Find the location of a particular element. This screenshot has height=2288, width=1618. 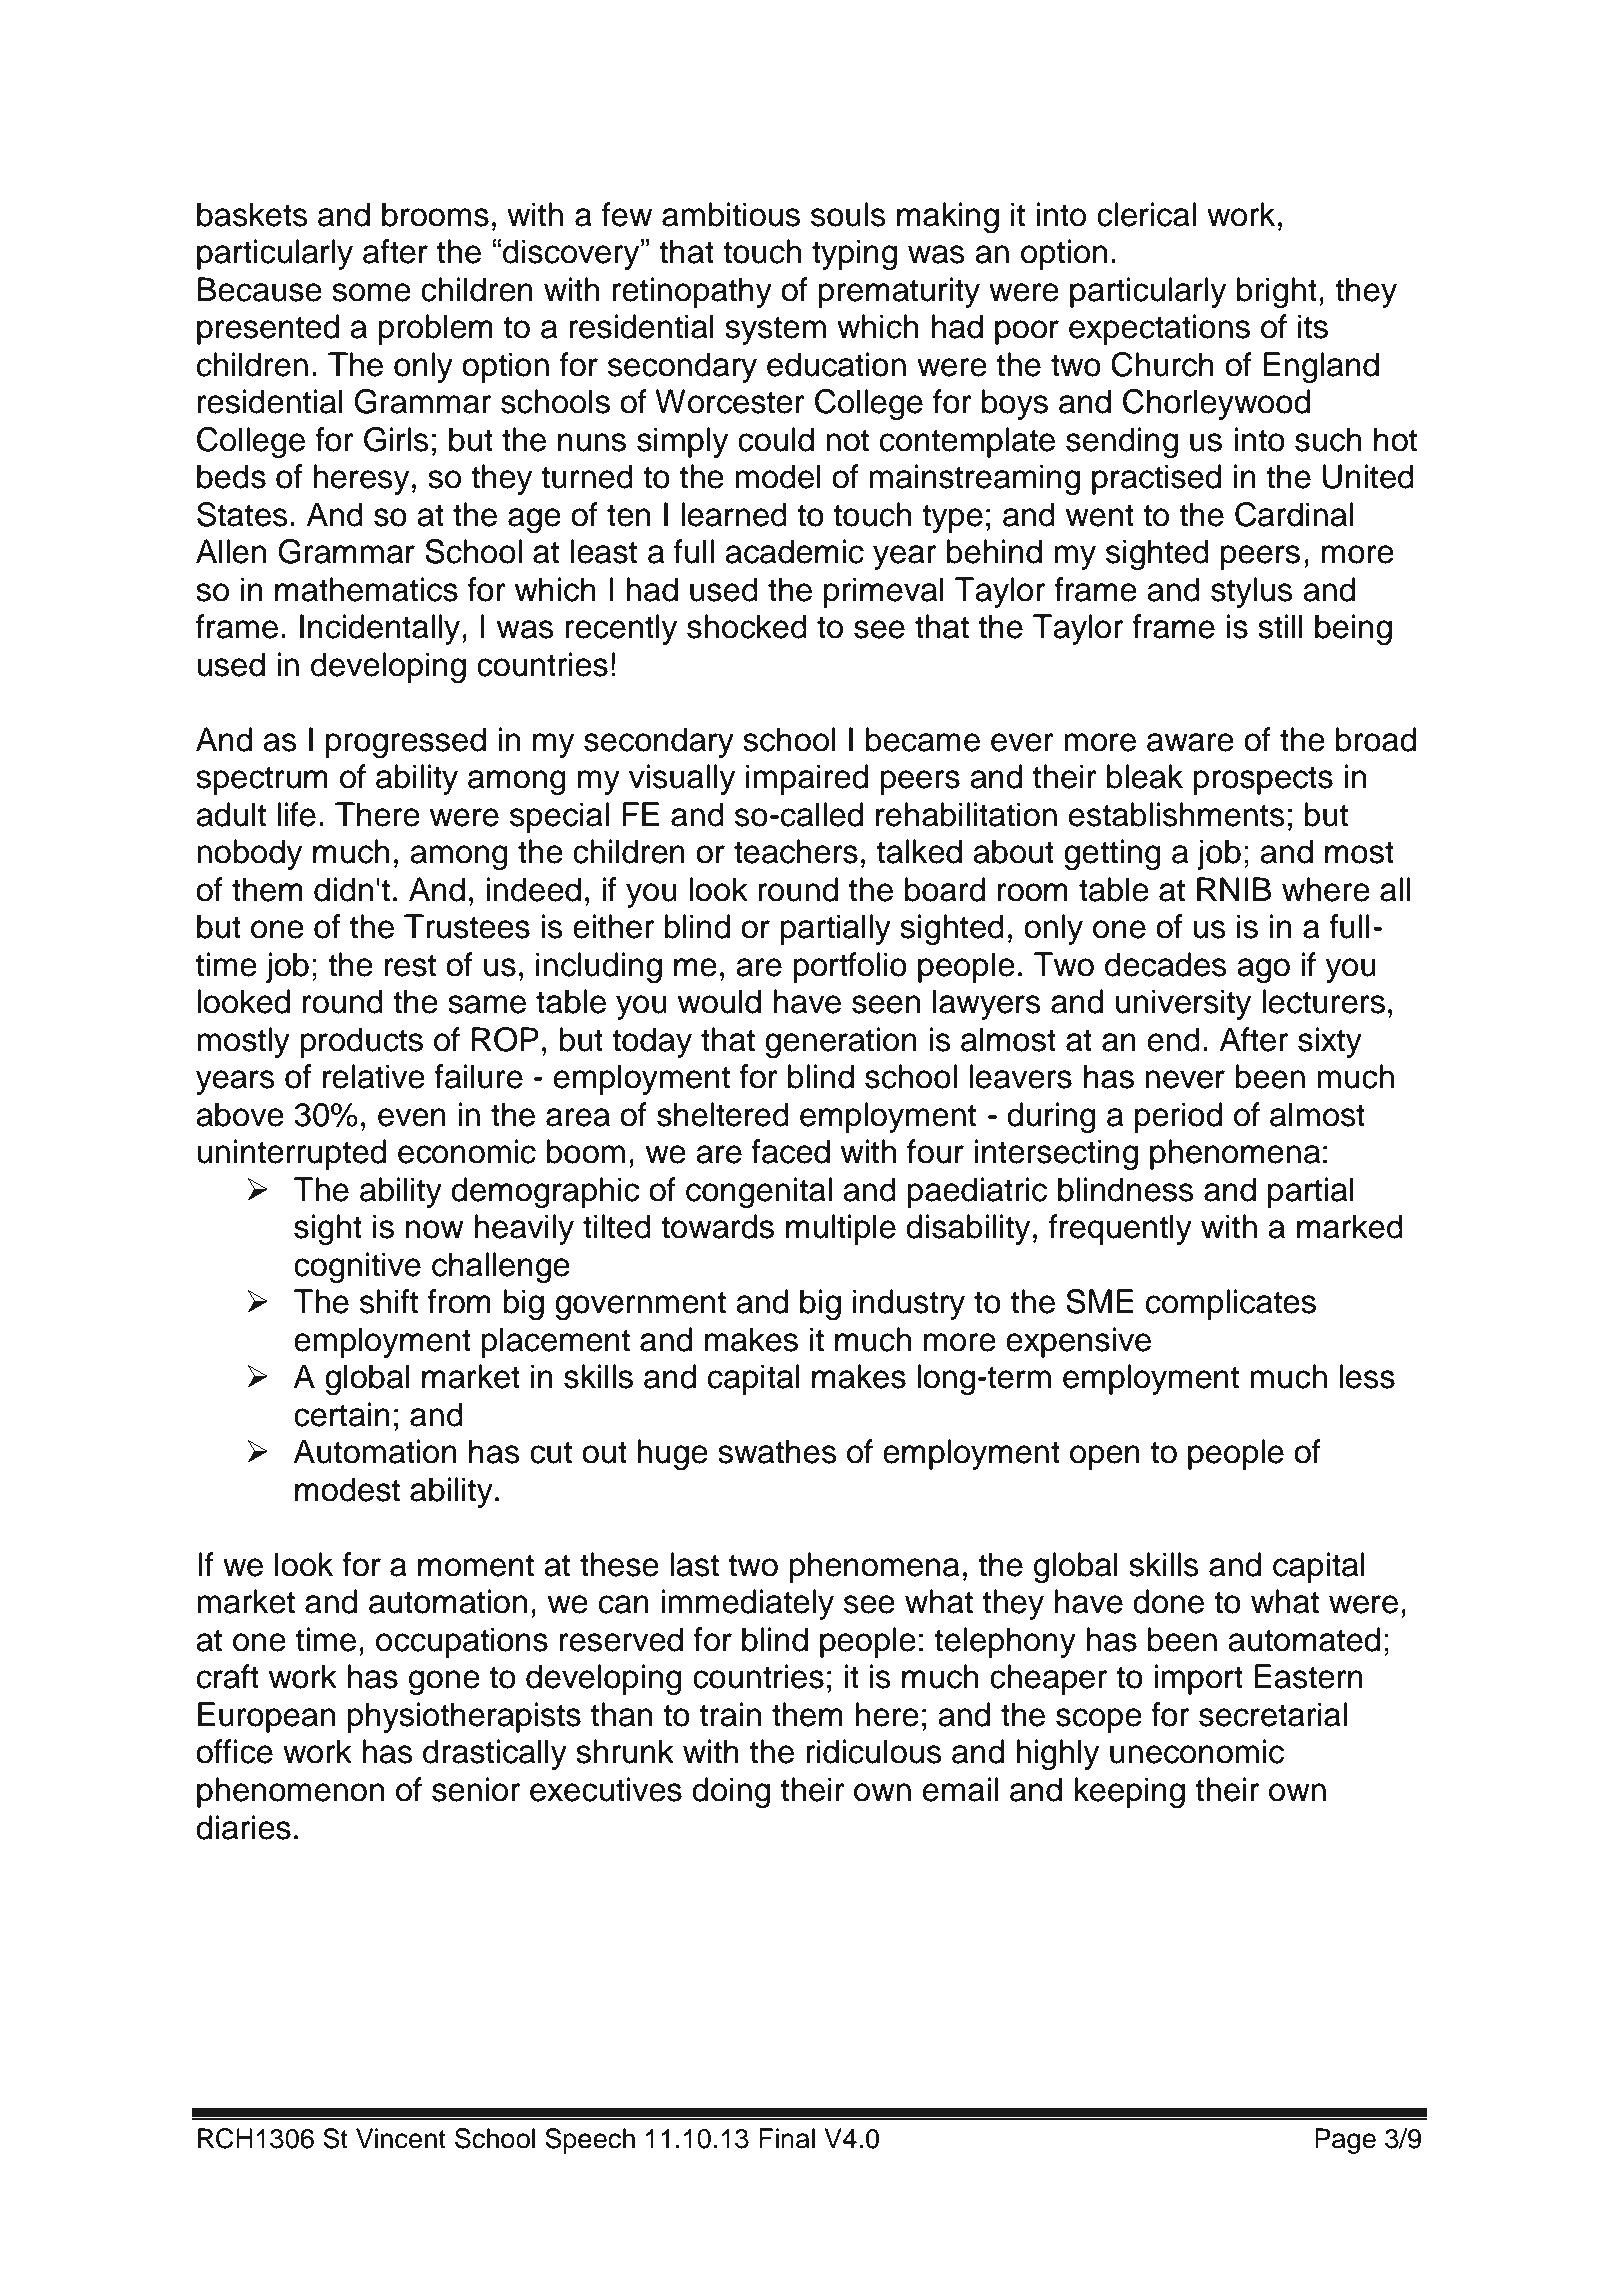

modest is located at coordinates (347, 1489).
